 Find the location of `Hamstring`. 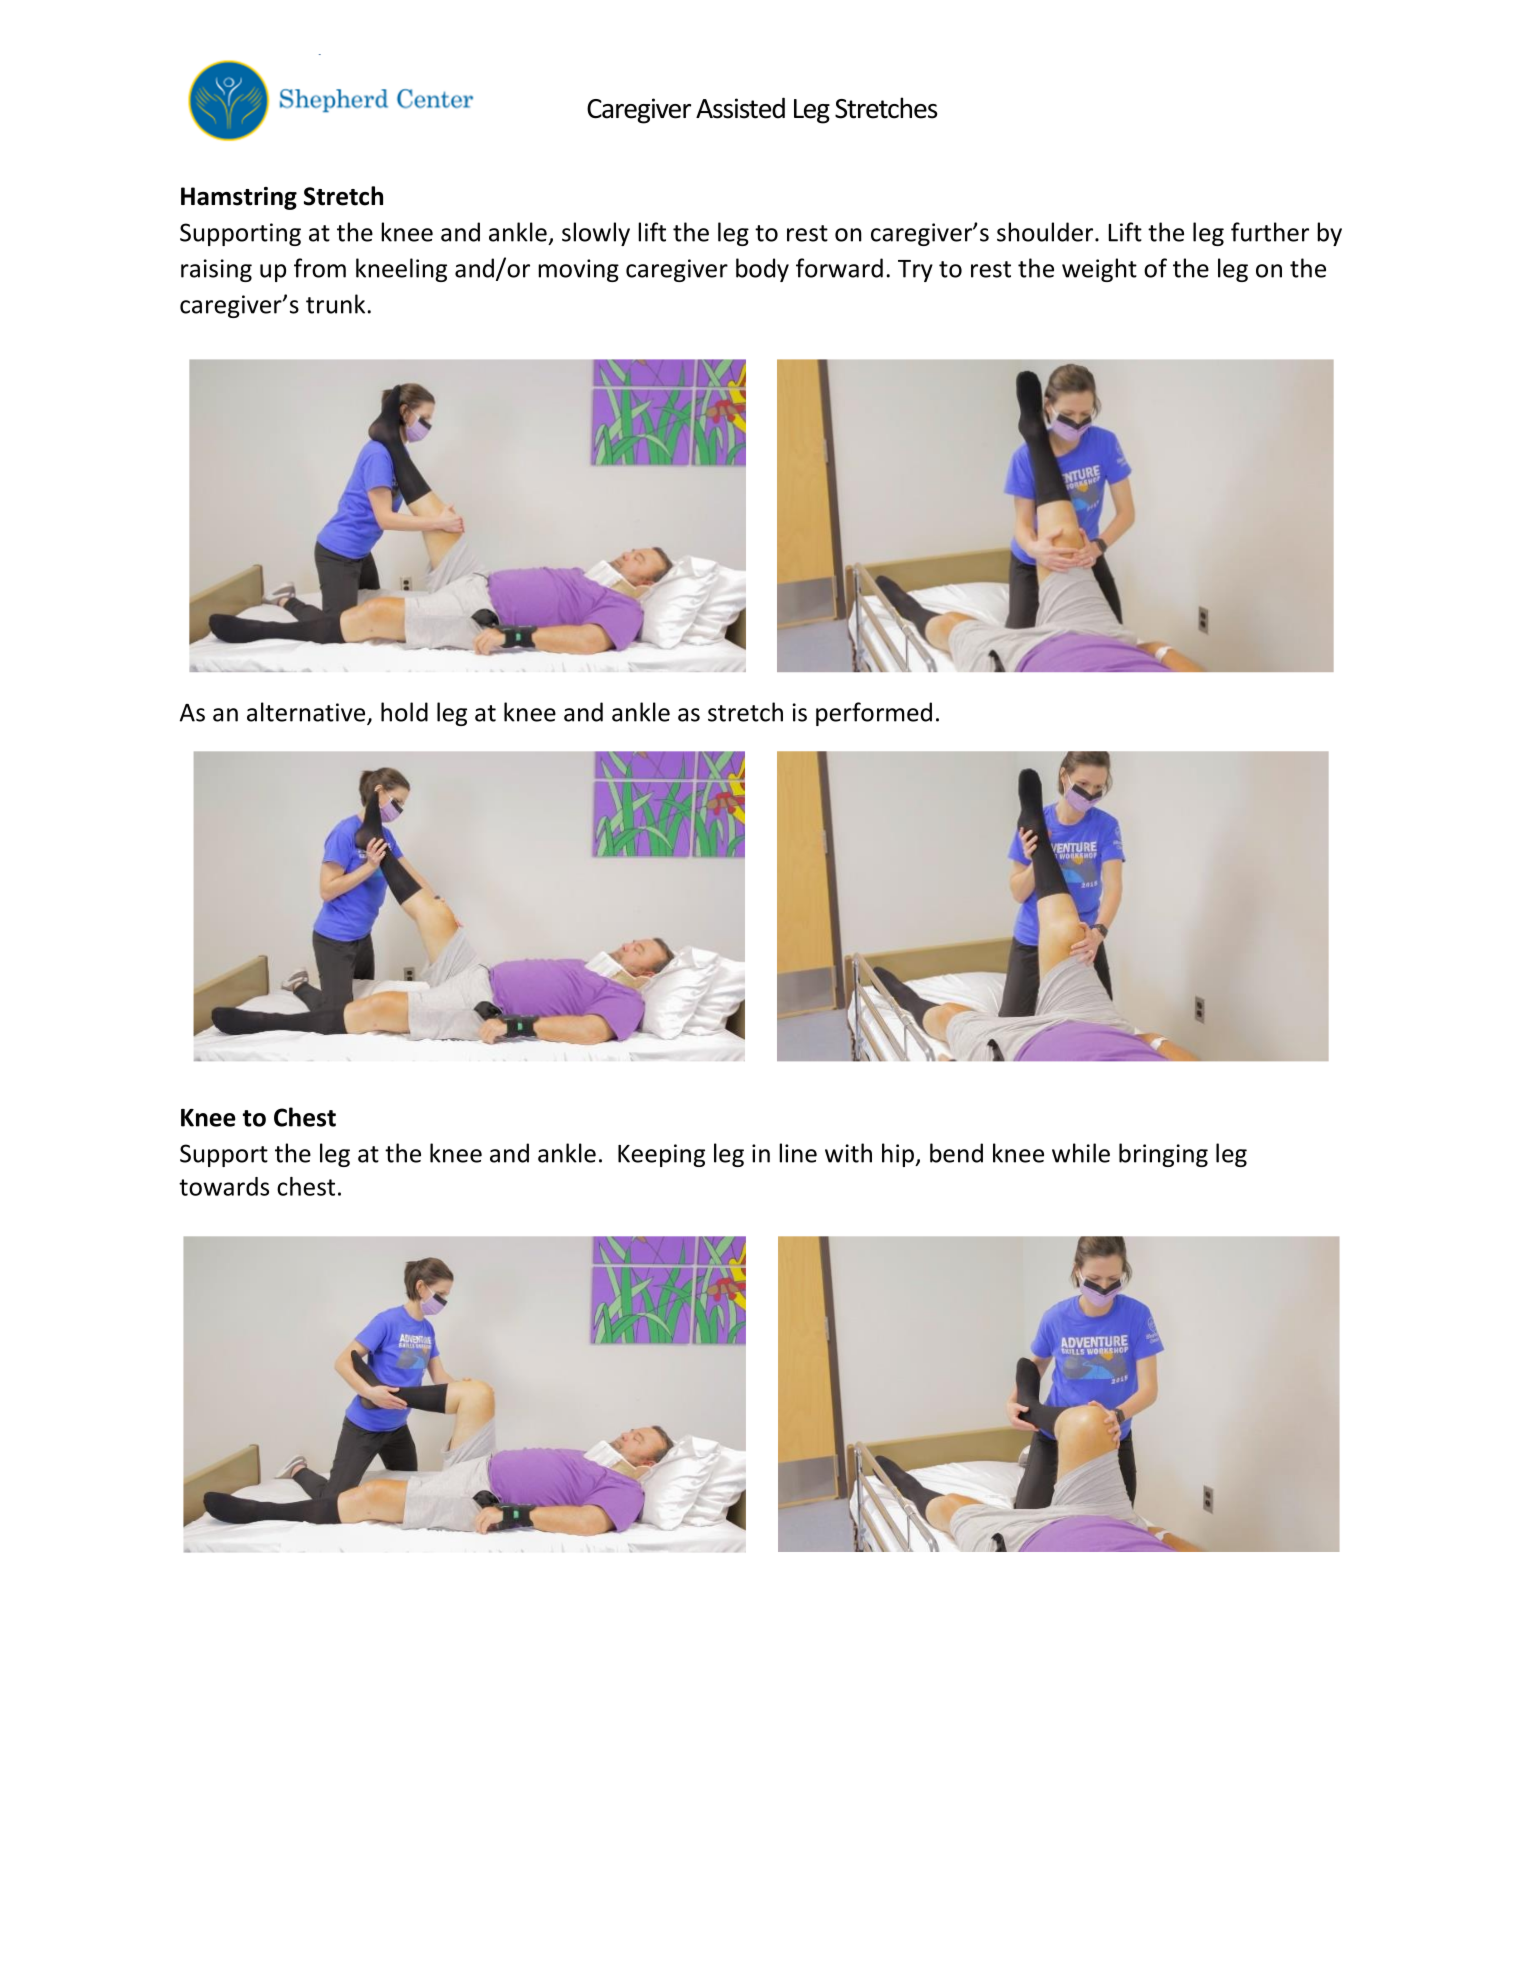

Hamstring is located at coordinates (239, 198).
